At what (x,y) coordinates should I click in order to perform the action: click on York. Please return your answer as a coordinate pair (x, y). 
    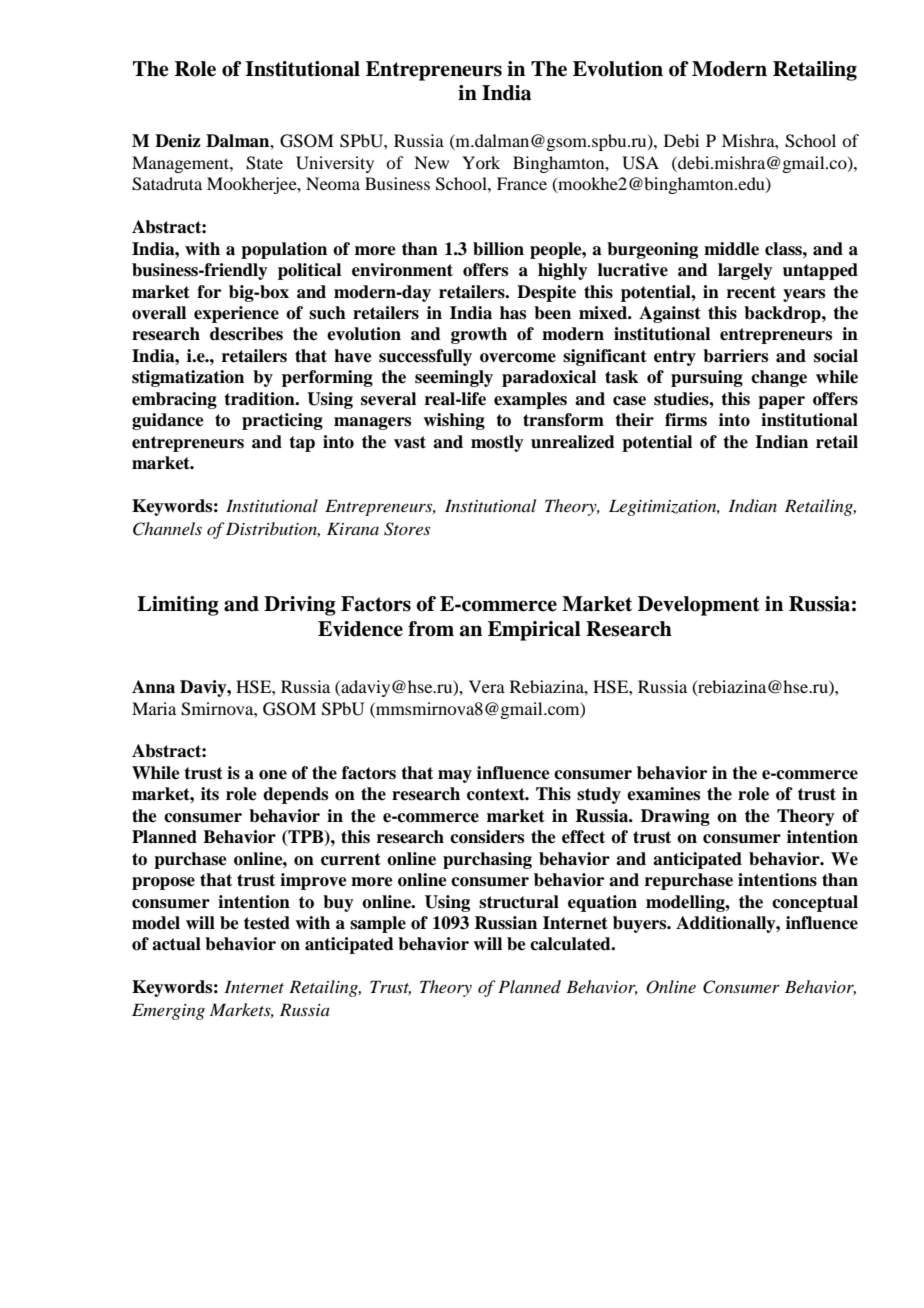
    Looking at the image, I should click on (481, 162).
